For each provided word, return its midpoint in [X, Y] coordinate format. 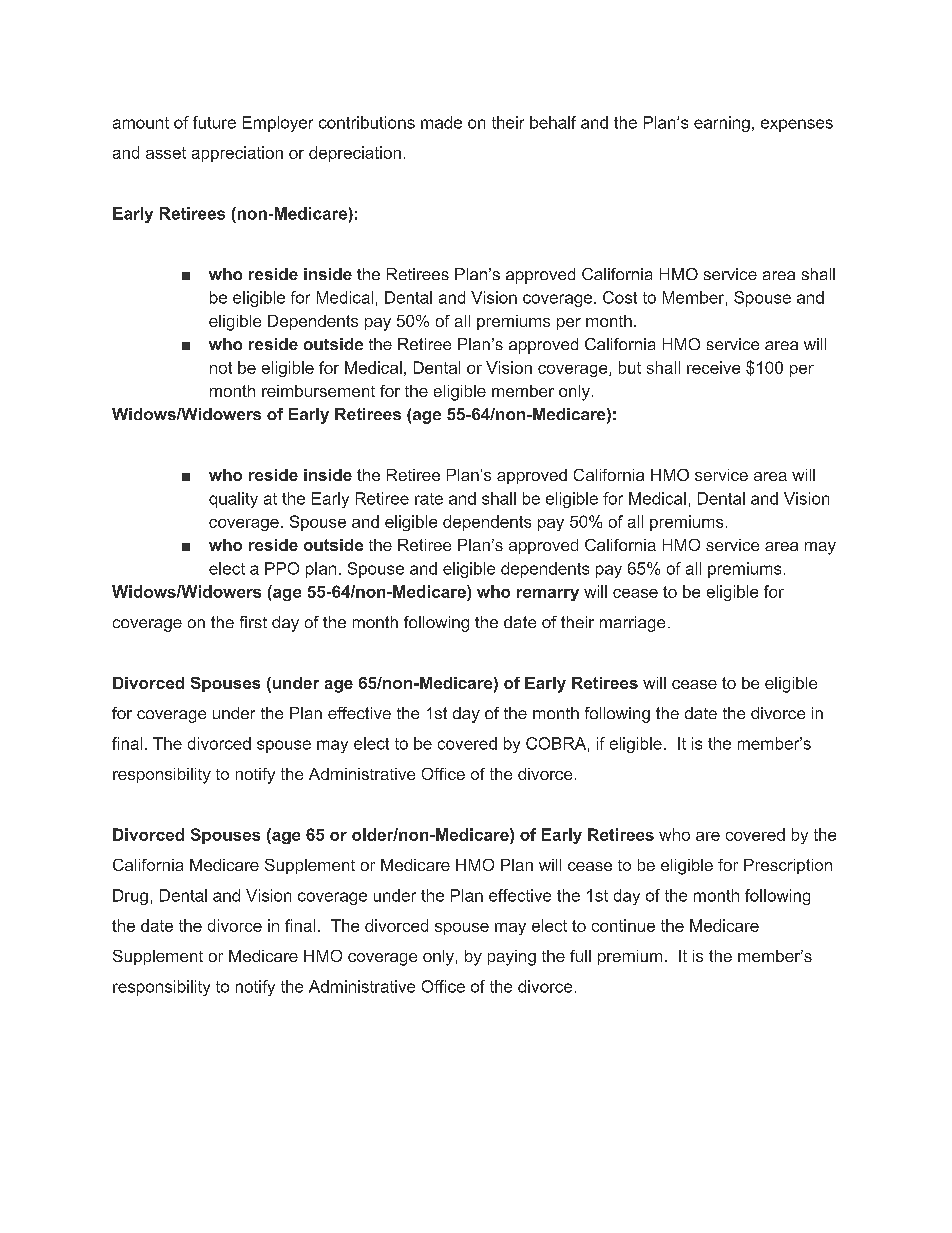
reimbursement [318, 391]
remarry [548, 595]
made [441, 122]
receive [713, 367]
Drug [130, 897]
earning [722, 124]
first [253, 622]
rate [429, 499]
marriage [632, 624]
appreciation [237, 154]
